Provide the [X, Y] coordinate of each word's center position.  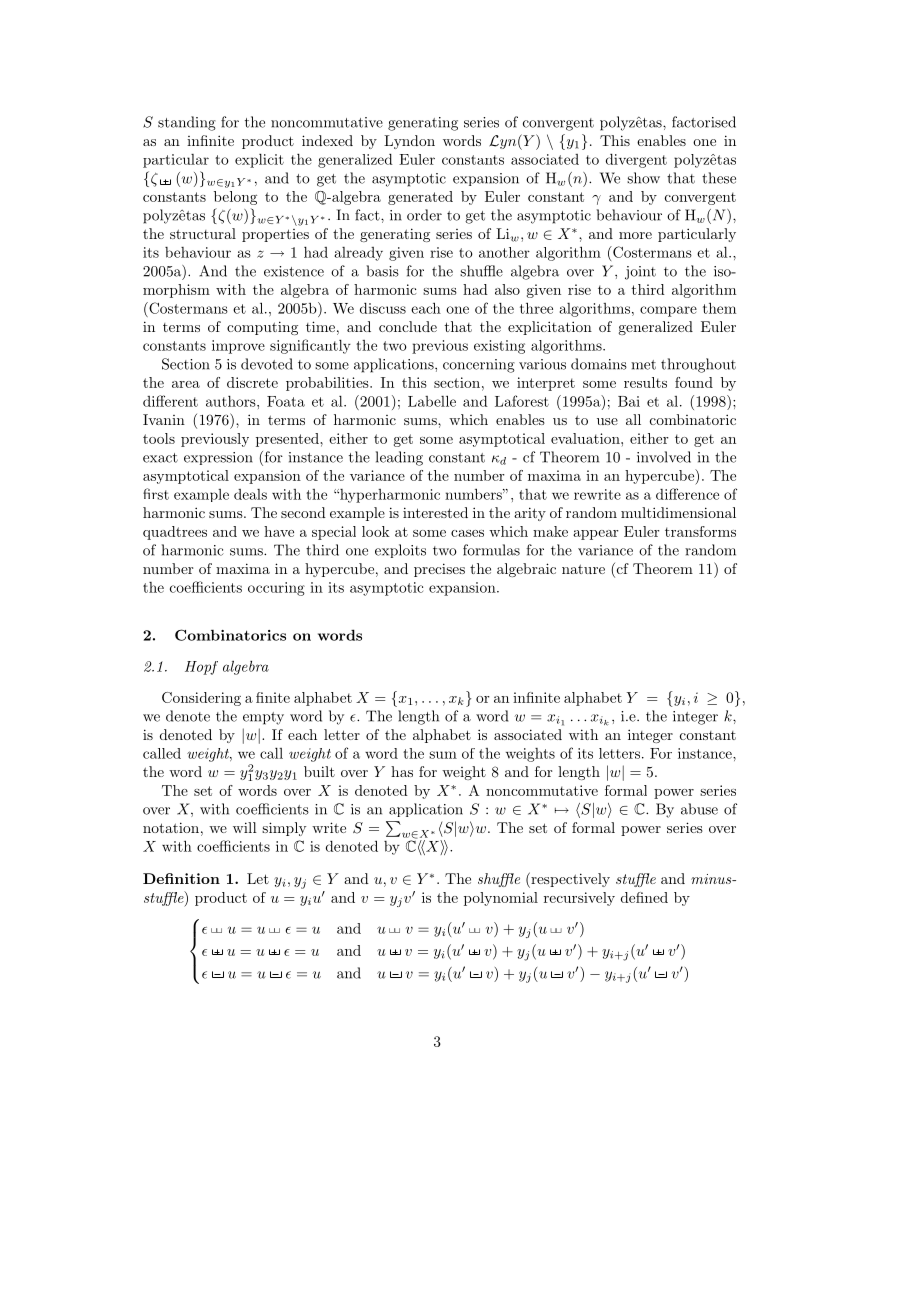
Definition [181, 878]
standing [187, 123]
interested [435, 512]
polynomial [501, 899]
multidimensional [678, 512]
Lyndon [409, 142]
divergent [636, 160]
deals [250, 494]
